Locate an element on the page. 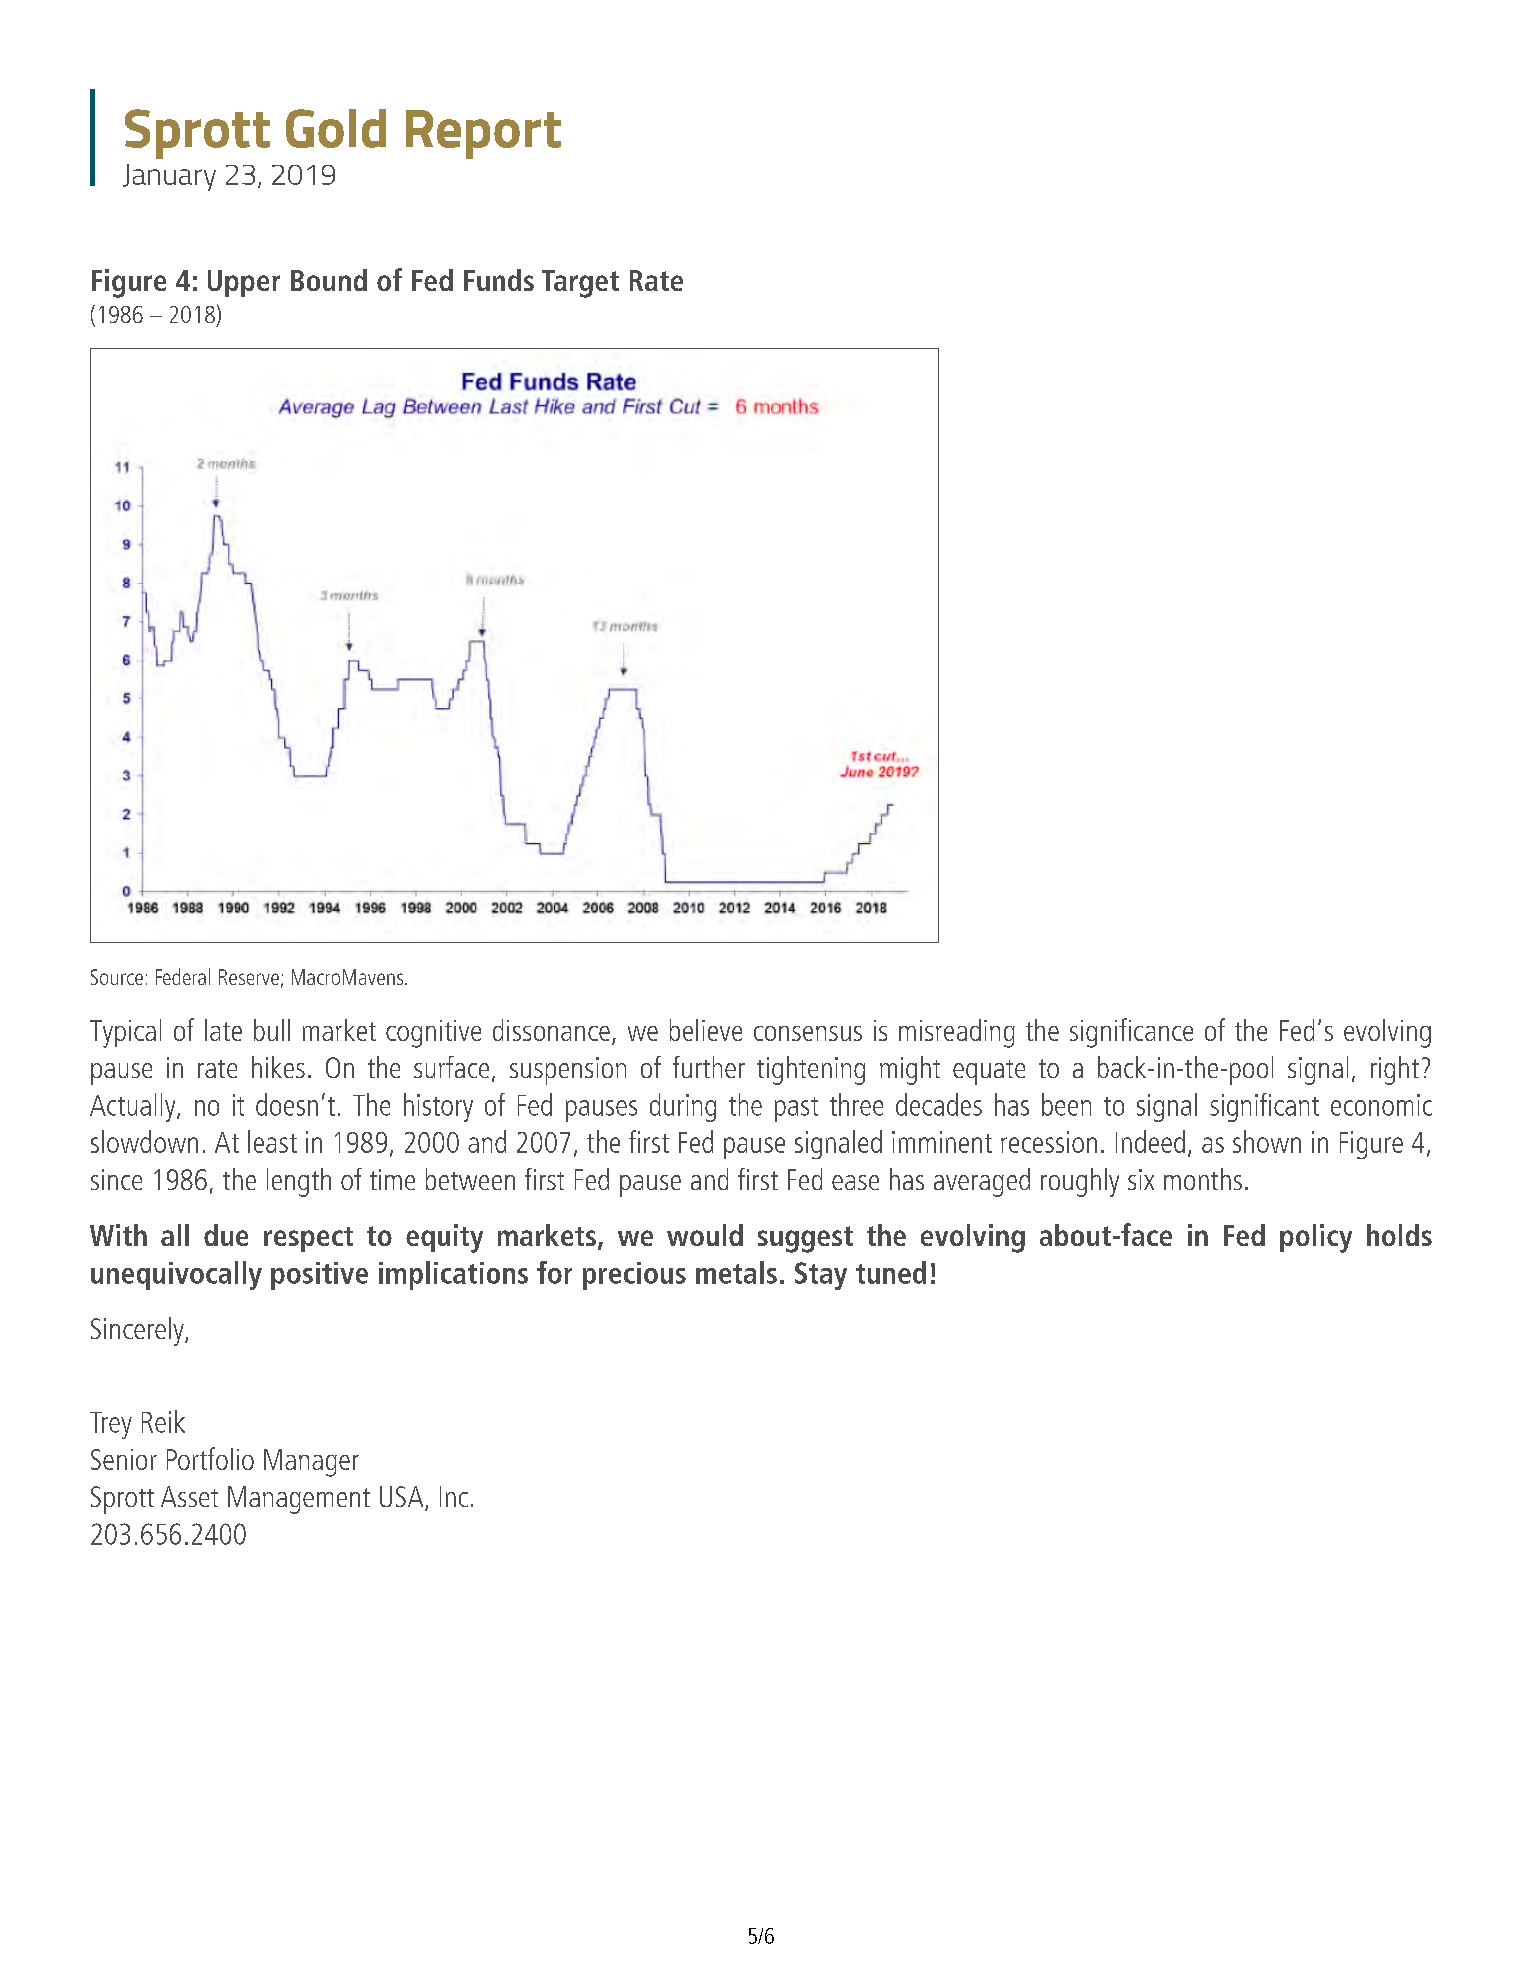 The width and height of the document is (1522, 1969). Target is located at coordinates (580, 284).
